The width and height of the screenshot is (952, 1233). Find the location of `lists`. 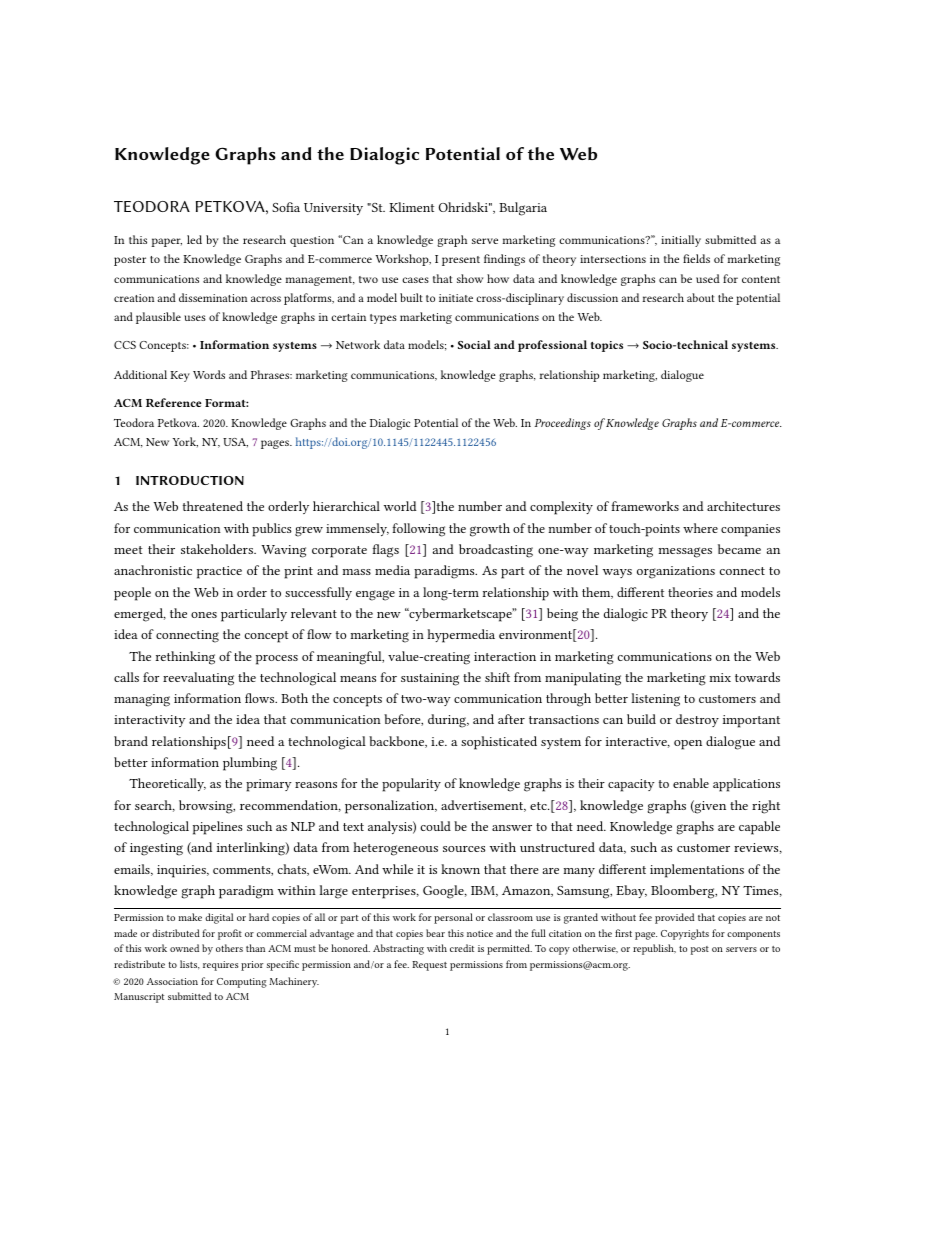

lists is located at coordinates (189, 965).
